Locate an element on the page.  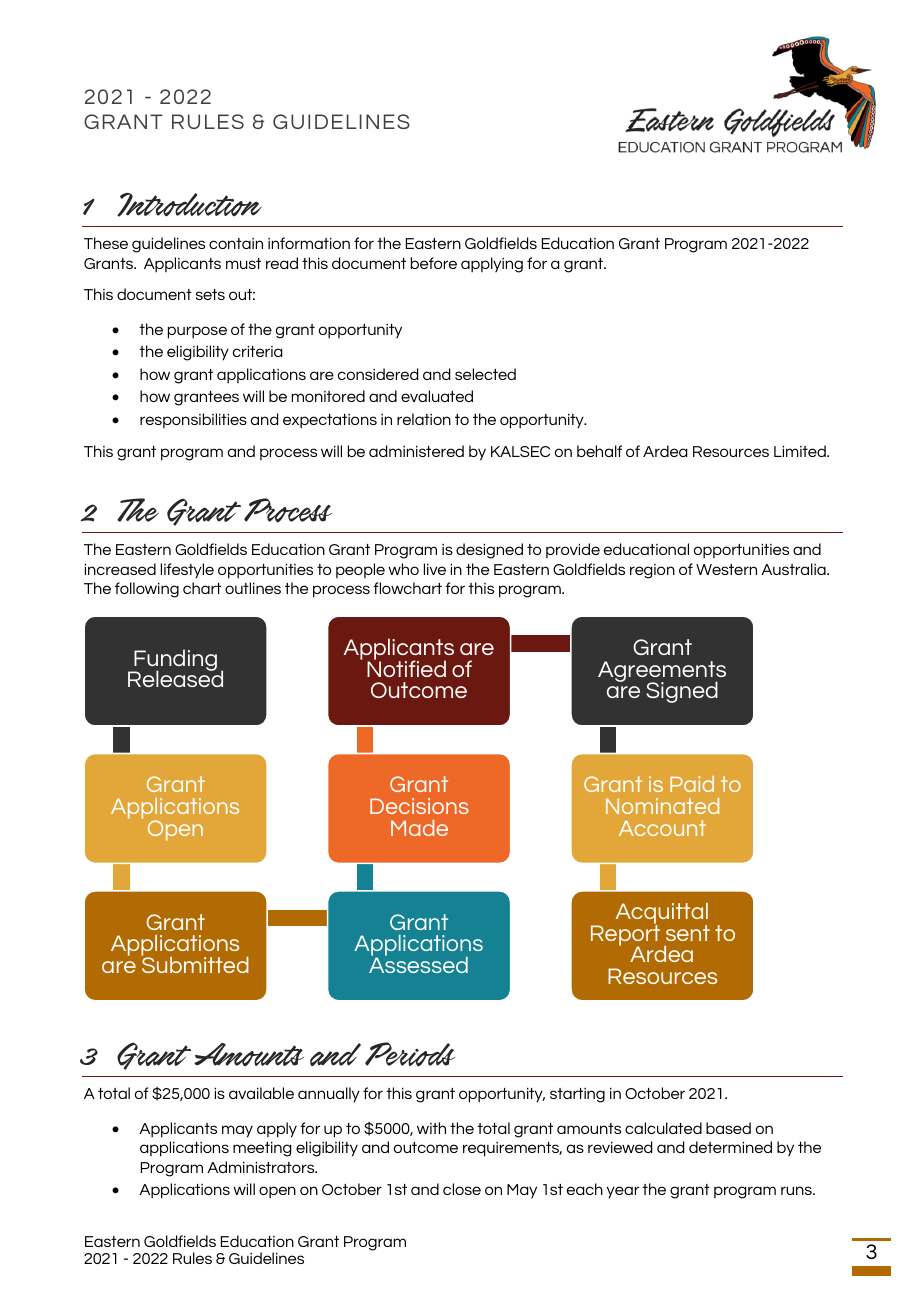
Agreements is located at coordinates (662, 672).
